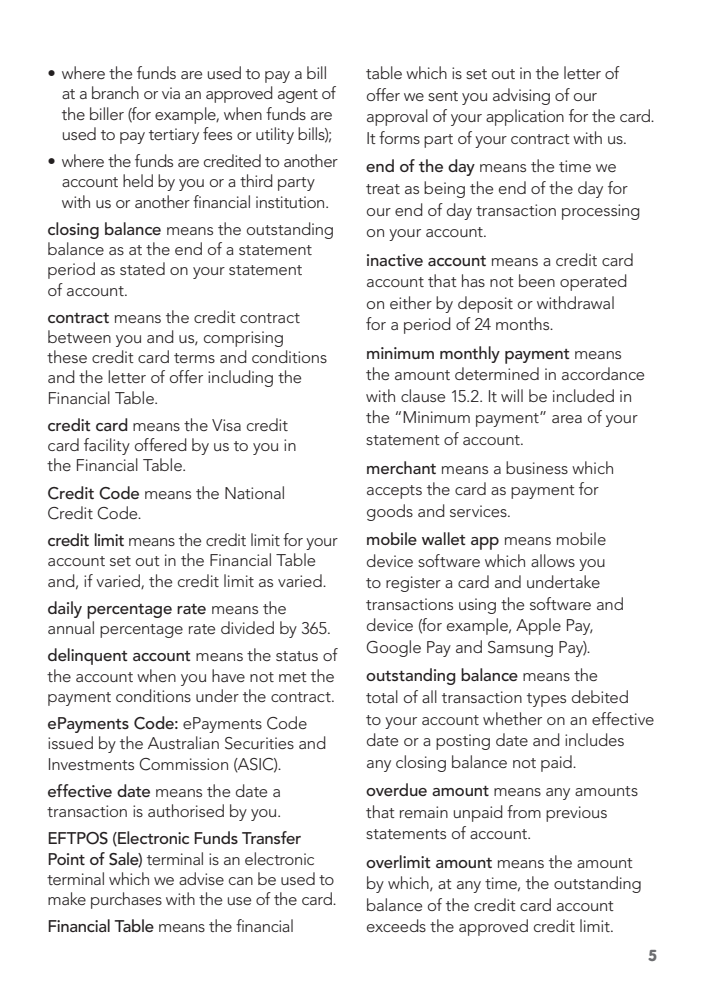 This screenshot has width=704, height=999. Describe the element at coordinates (126, 900) in the screenshot. I see `purchases` at that location.
